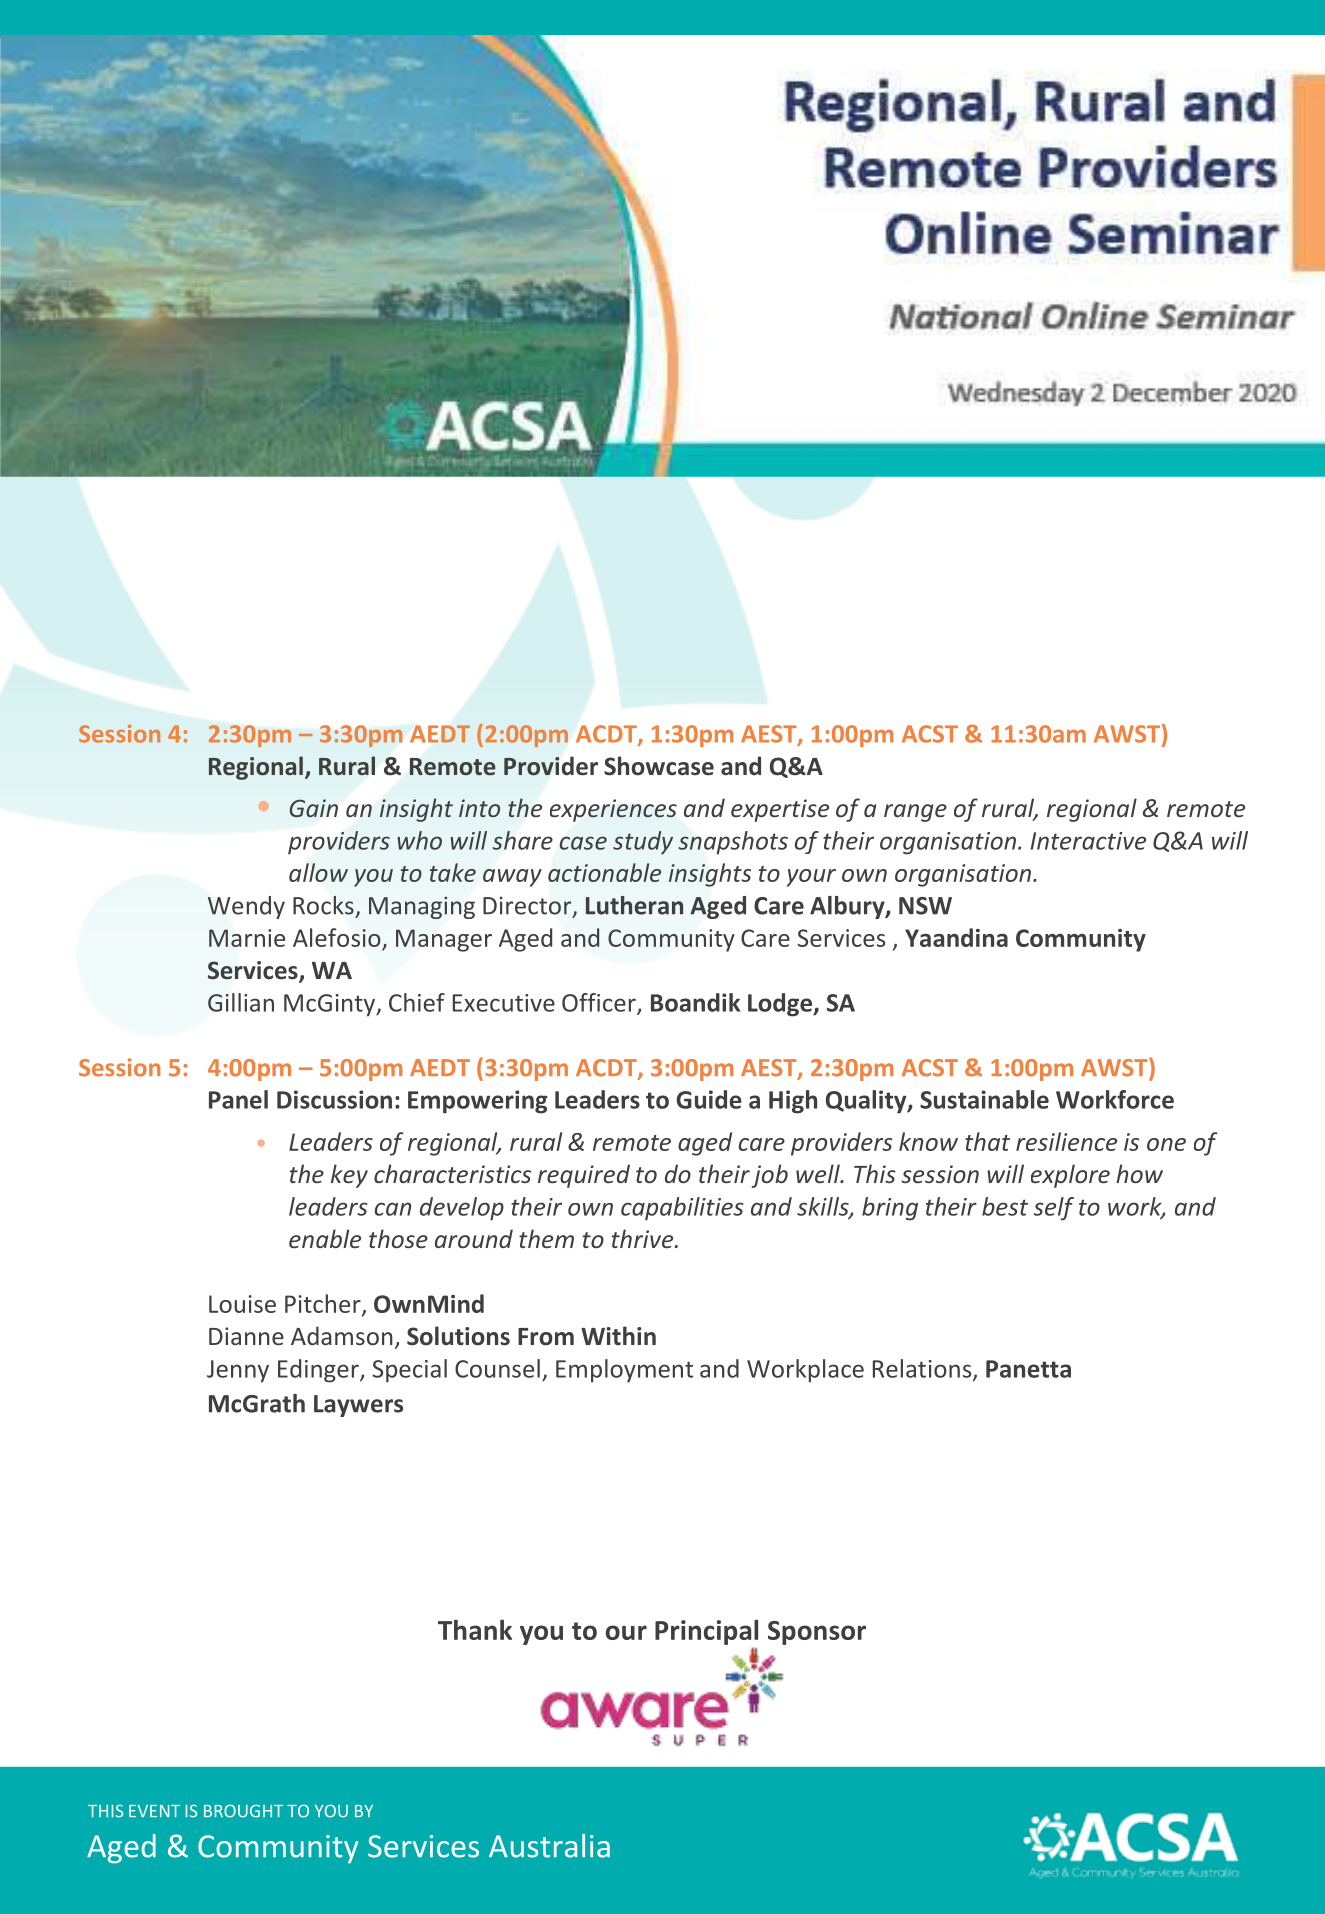 The image size is (1325, 1914). Describe the element at coordinates (1088, 841) in the page. I see `Interactive` at that location.
